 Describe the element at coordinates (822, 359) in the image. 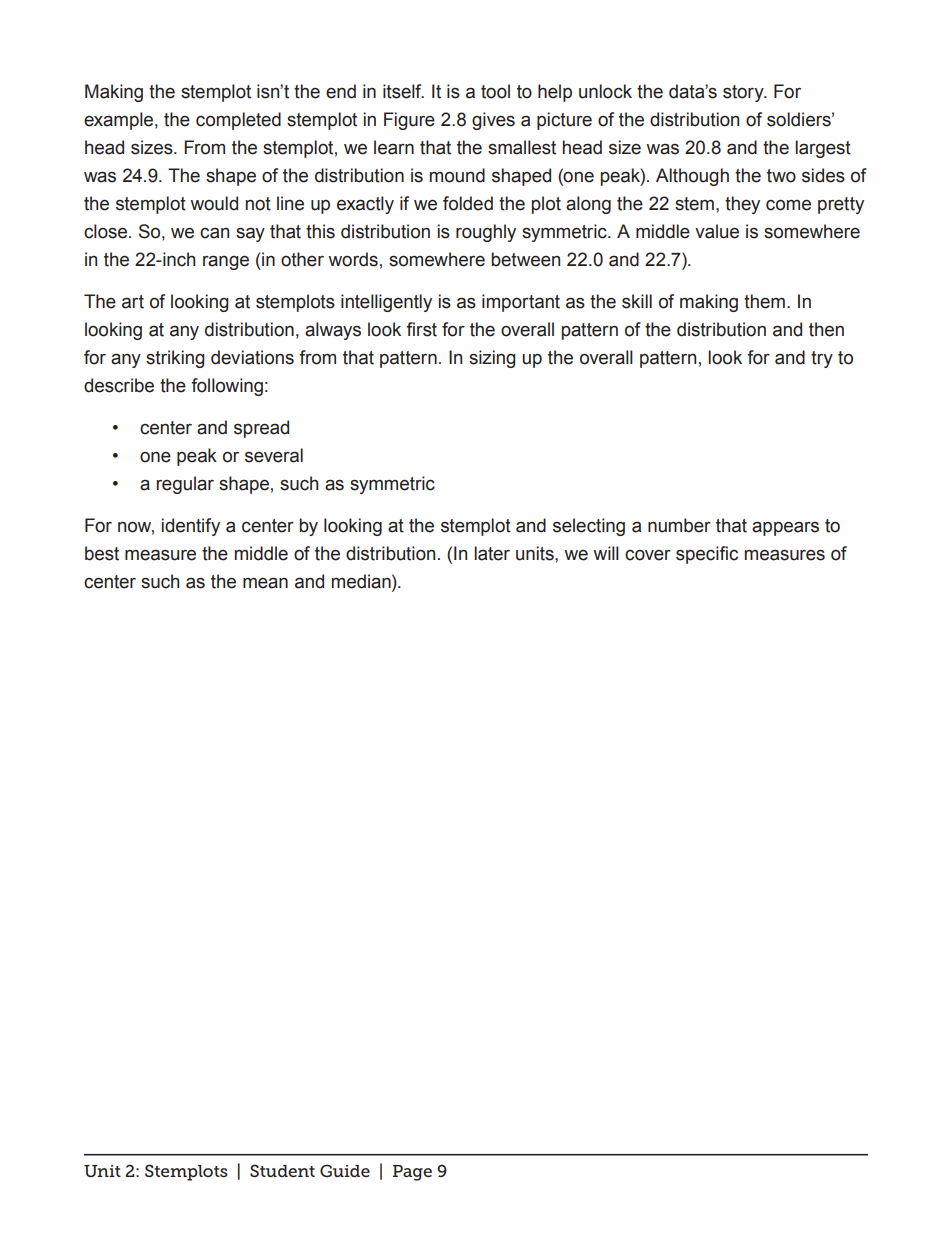

I see `try` at that location.
